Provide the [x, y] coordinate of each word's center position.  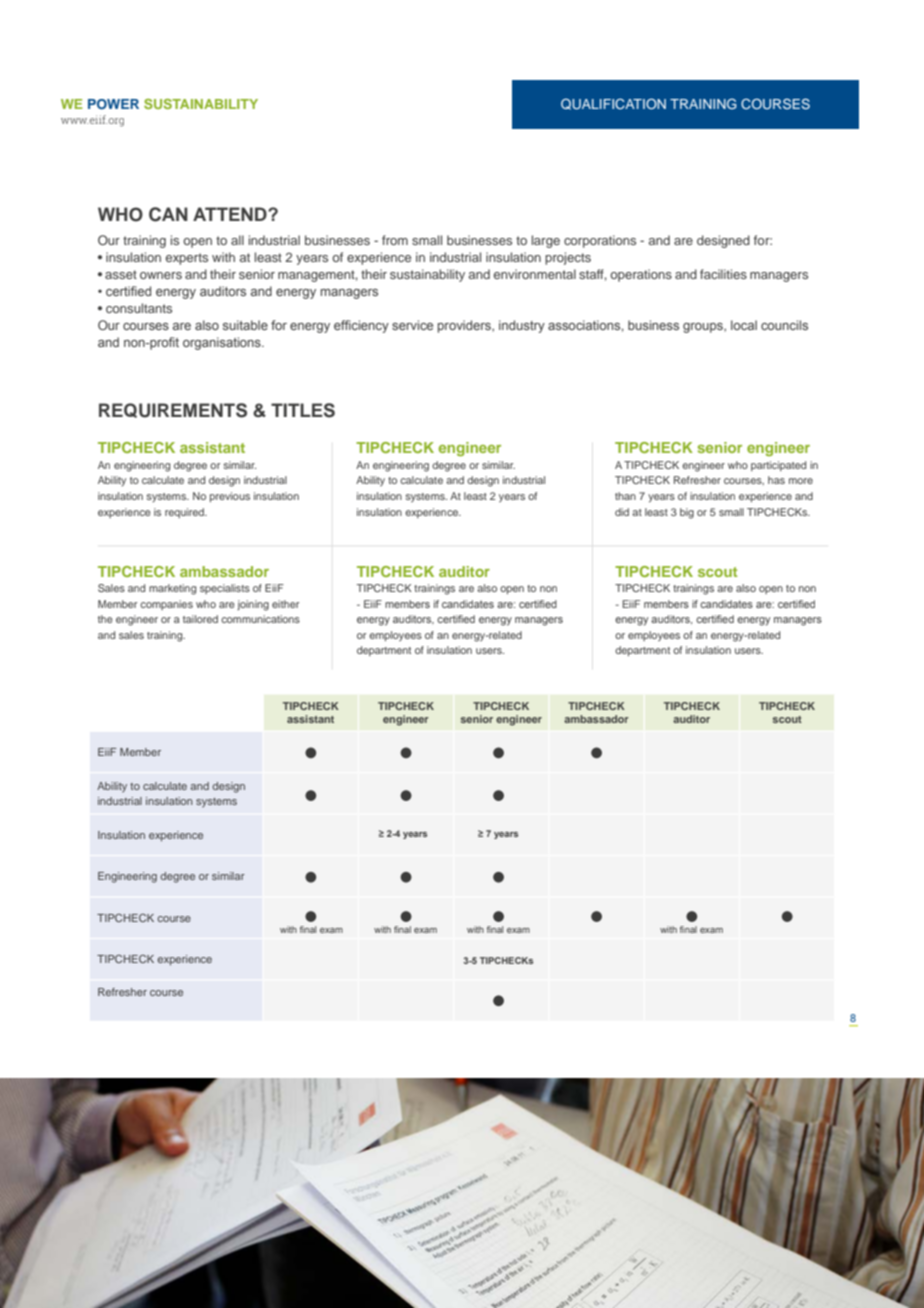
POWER [113, 104]
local [744, 325]
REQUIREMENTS [173, 410]
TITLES [303, 410]
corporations [600, 241]
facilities [723, 274]
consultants [139, 308]
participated [778, 466]
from [395, 240]
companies [166, 605]
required [185, 513]
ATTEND [231, 214]
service [412, 325]
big [687, 513]
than [625, 496]
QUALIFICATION [613, 104]
